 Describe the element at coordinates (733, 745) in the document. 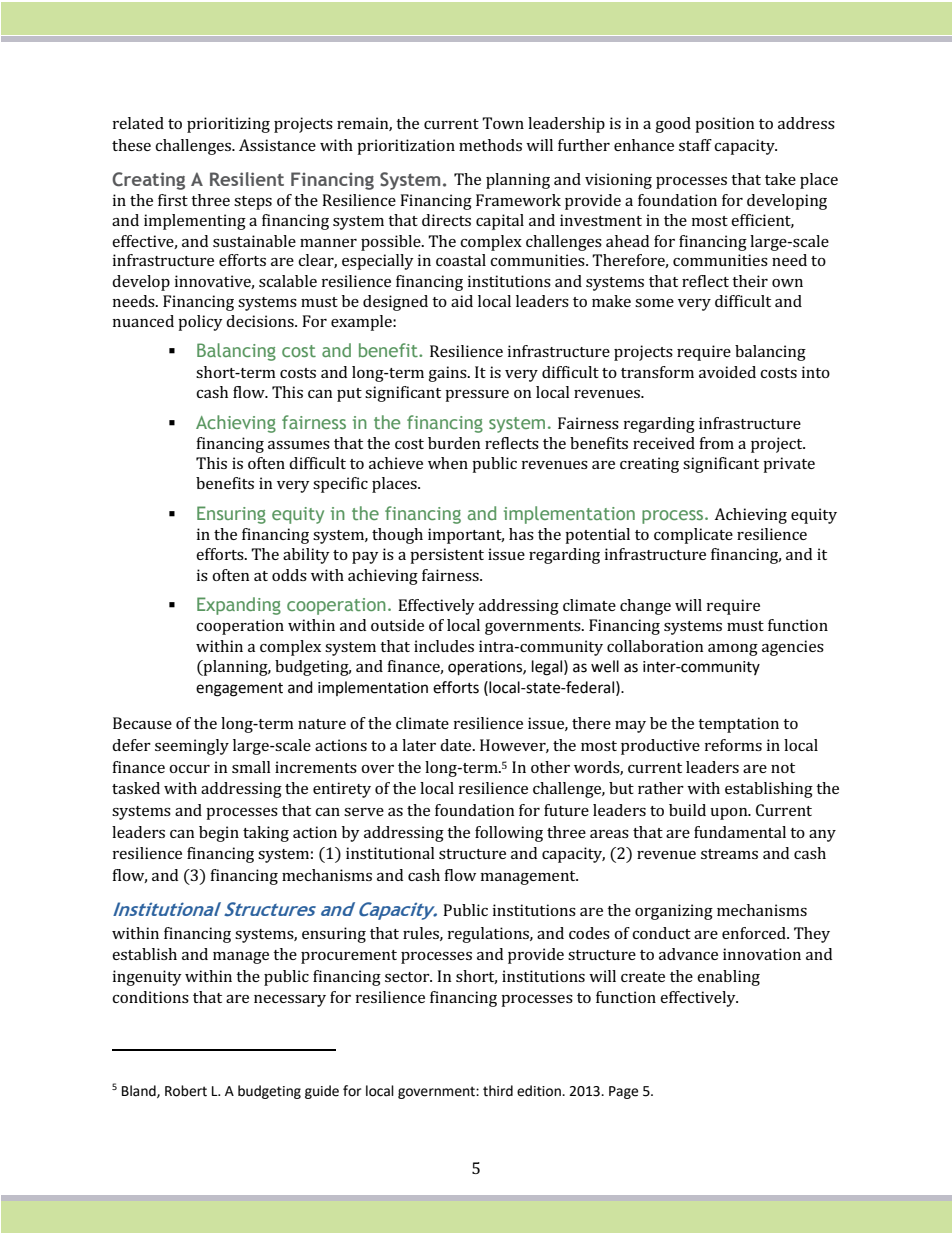

I see `reforms` at that location.
